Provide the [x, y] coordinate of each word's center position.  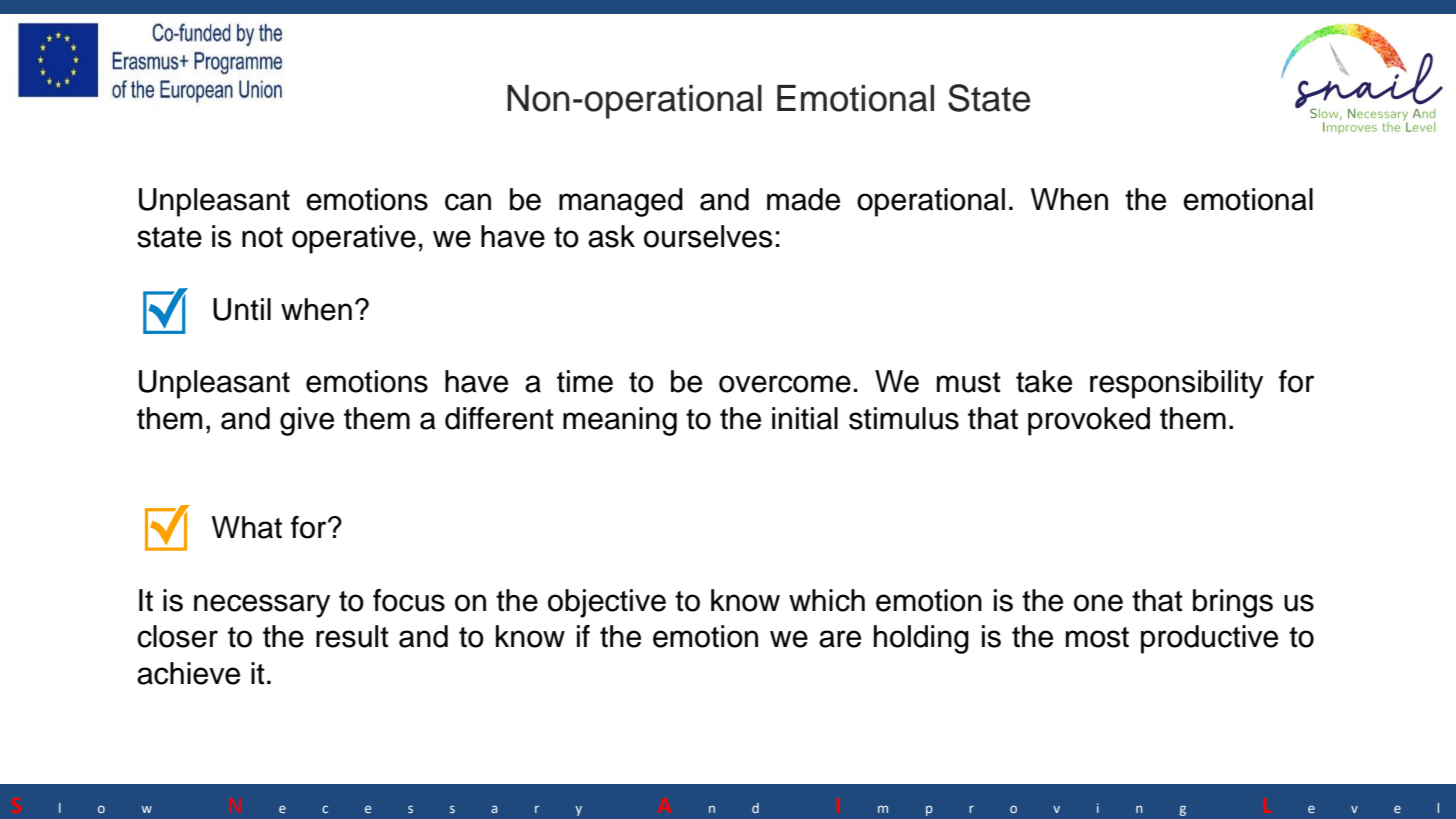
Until [242, 309]
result [352, 636]
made [803, 199]
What [247, 527]
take [1044, 381]
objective [607, 603]
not [262, 237]
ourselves [708, 236]
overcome [785, 384]
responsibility [1176, 384]
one [1098, 603]
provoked [1089, 421]
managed [621, 202]
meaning [620, 421]
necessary [262, 606]
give [307, 421]
